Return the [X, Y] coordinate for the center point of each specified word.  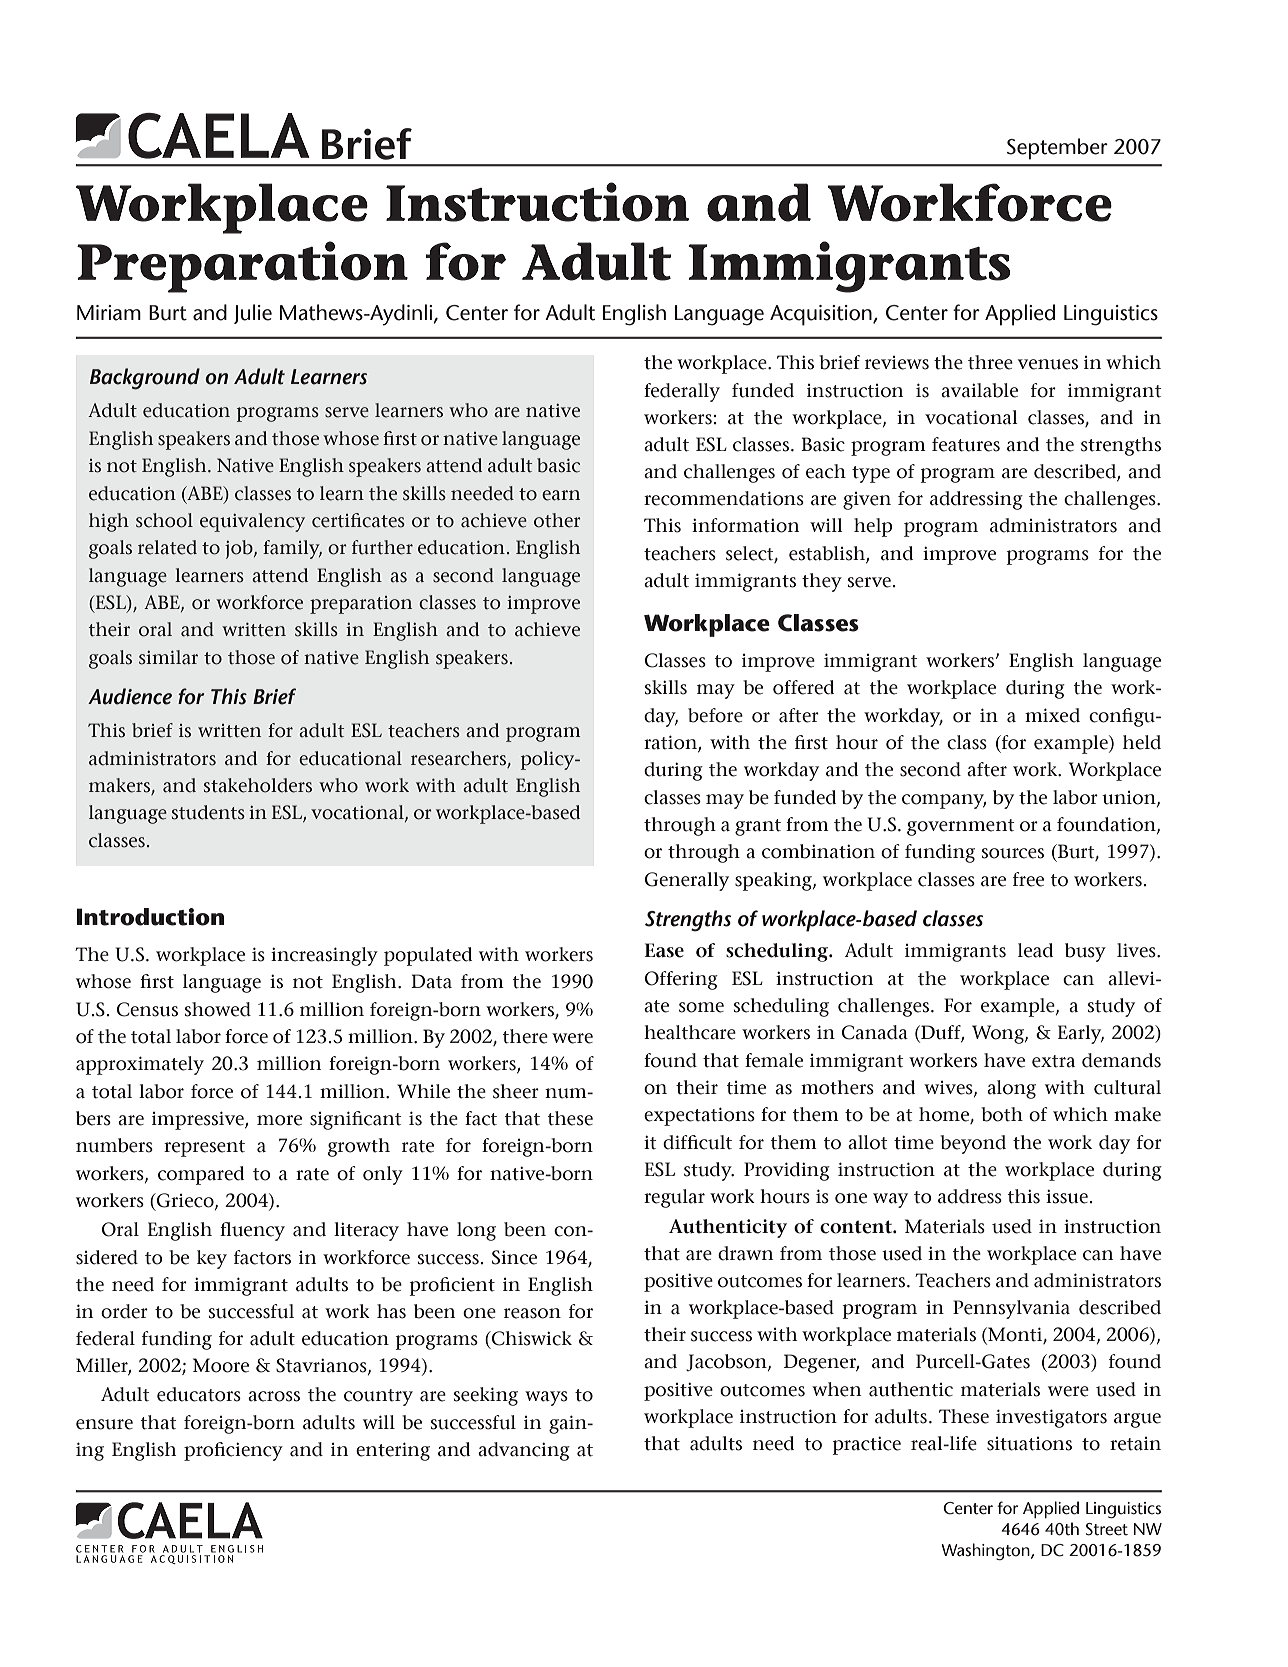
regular [674, 1198]
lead [1035, 950]
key [212, 1259]
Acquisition [822, 315]
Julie [253, 314]
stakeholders [258, 785]
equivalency [252, 522]
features [966, 444]
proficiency [233, 1451]
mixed [1052, 715]
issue [1067, 1196]
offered [803, 687]
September [1057, 149]
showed [218, 1009]
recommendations [724, 498]
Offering [681, 980]
